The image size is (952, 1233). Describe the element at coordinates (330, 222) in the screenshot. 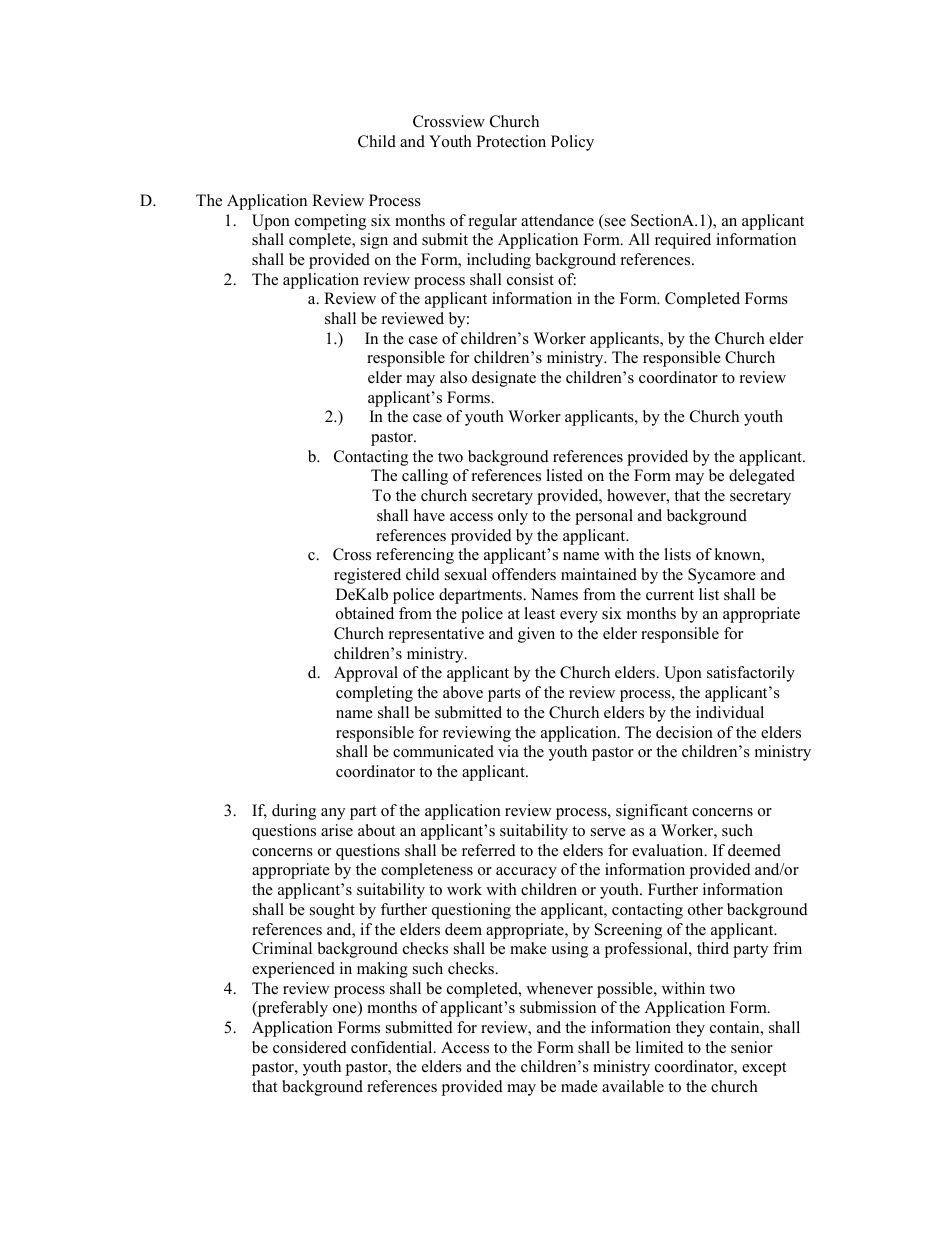

I see `competing` at that location.
